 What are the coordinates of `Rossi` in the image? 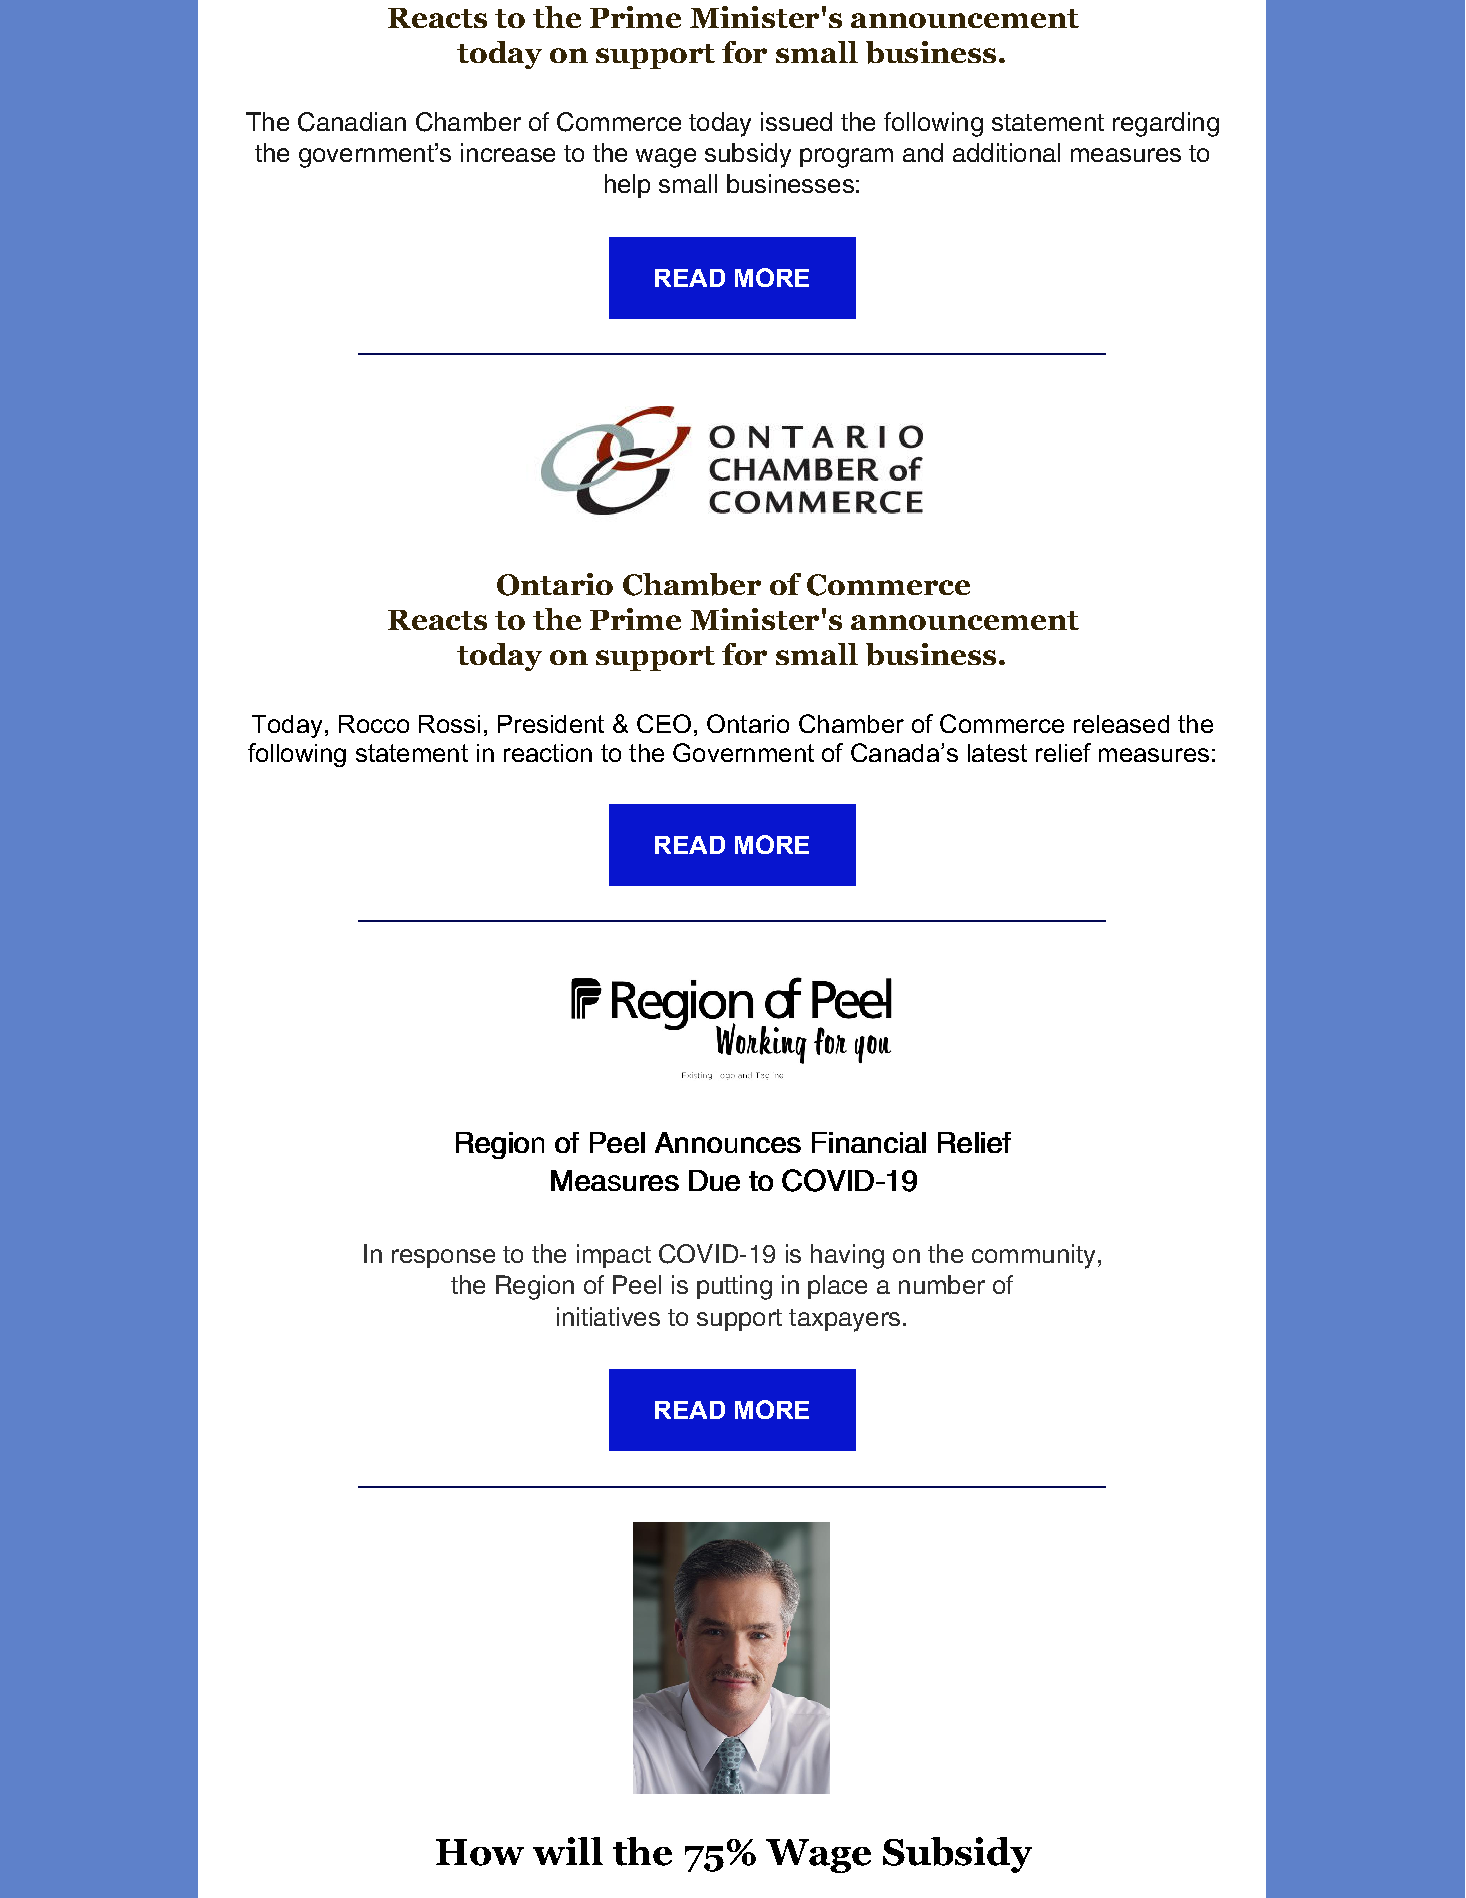 It's located at (449, 724).
